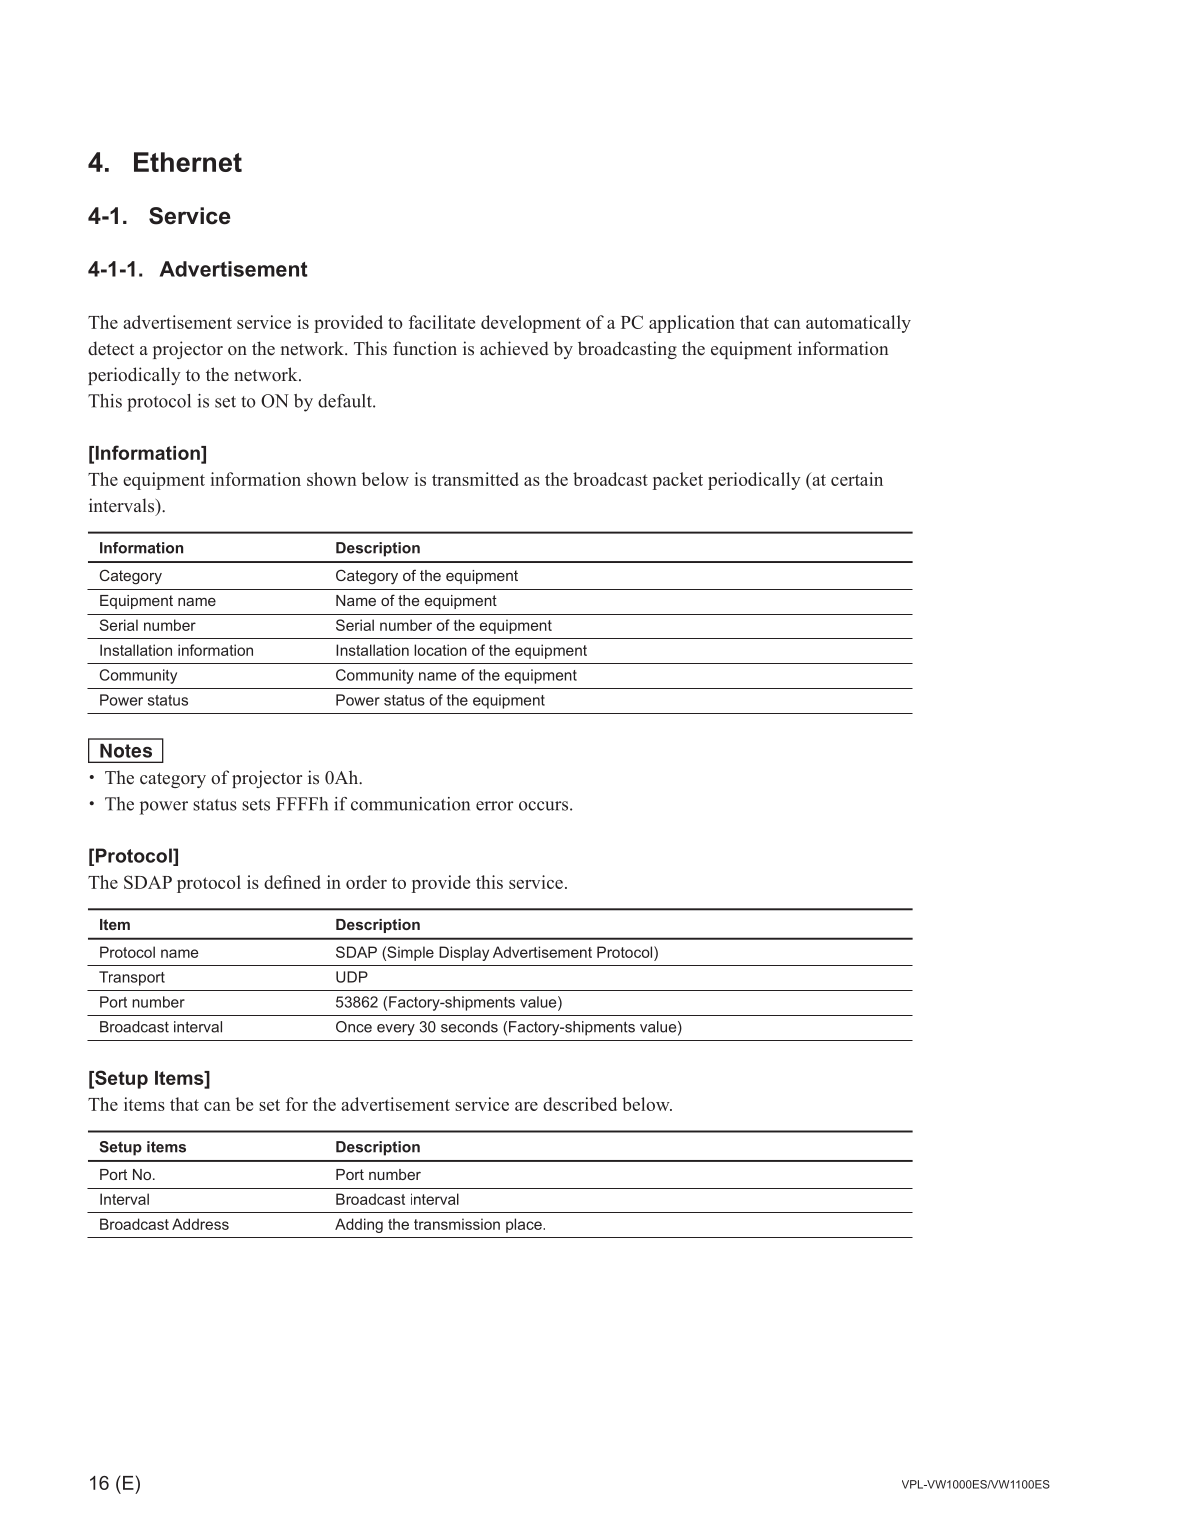  Describe the element at coordinates (514, 348) in the screenshot. I see `achieved` at that location.
